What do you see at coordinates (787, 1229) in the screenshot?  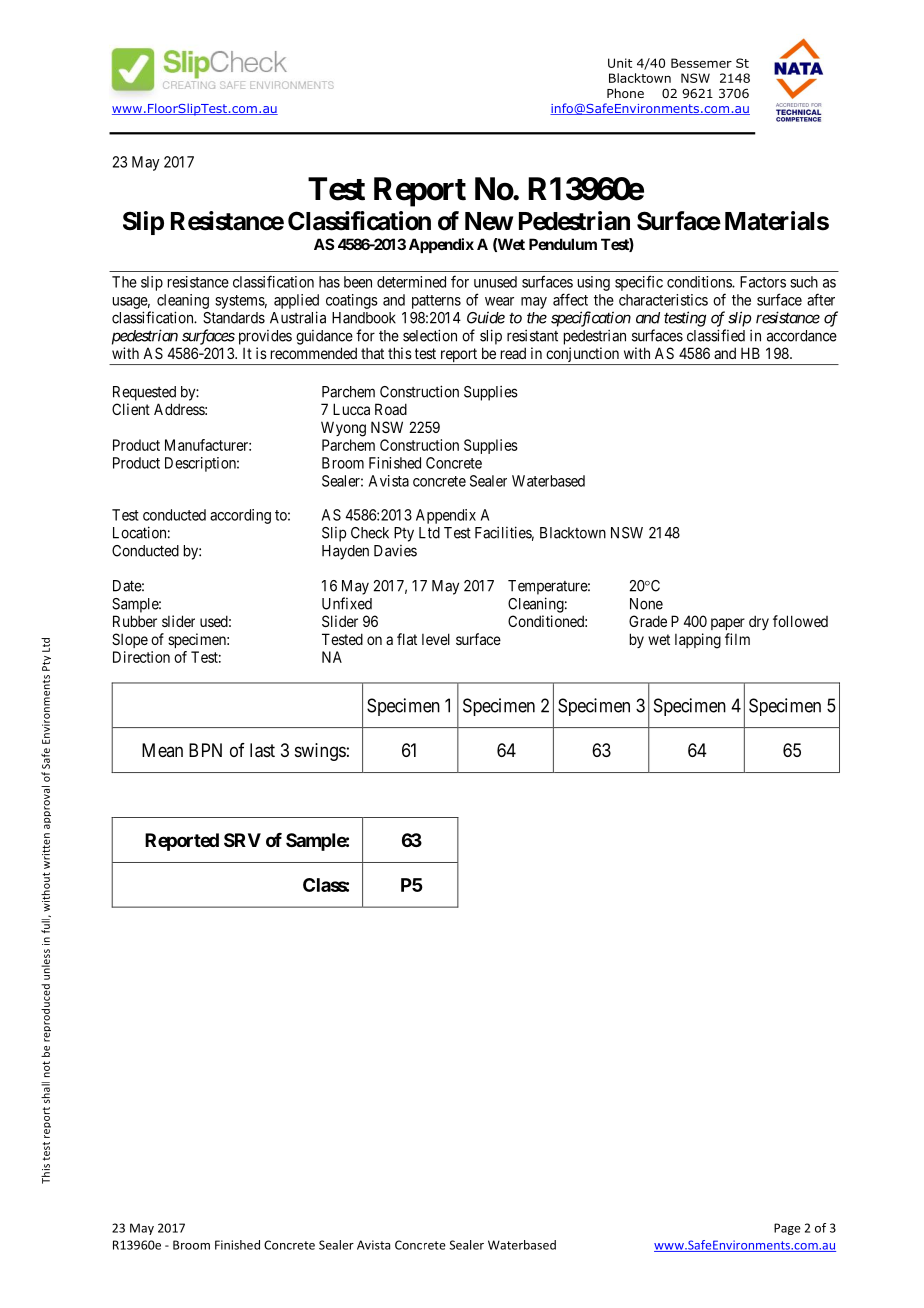 I see `Page` at bounding box center [787, 1229].
